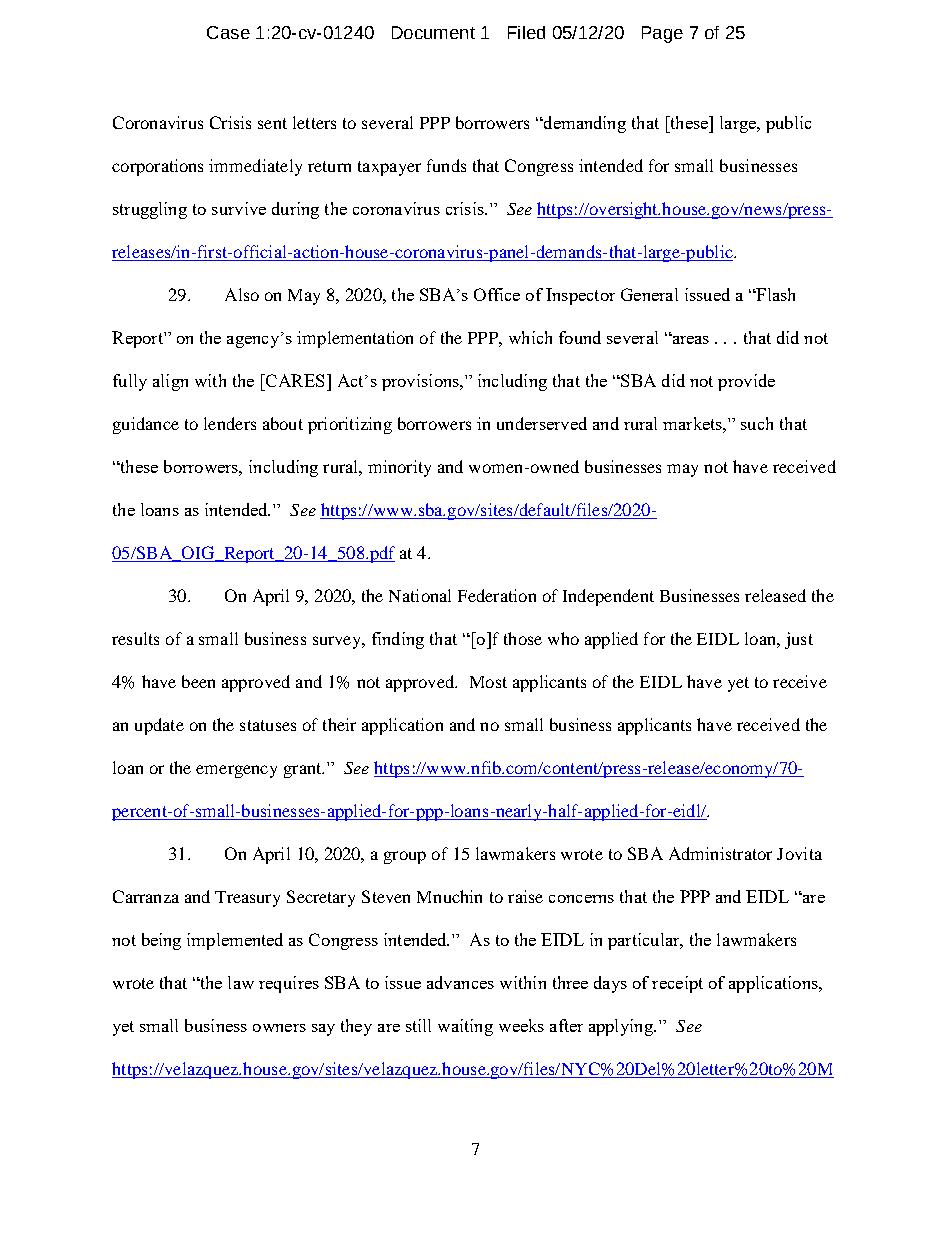  Describe the element at coordinates (228, 32) in the screenshot. I see `Case` at that location.
